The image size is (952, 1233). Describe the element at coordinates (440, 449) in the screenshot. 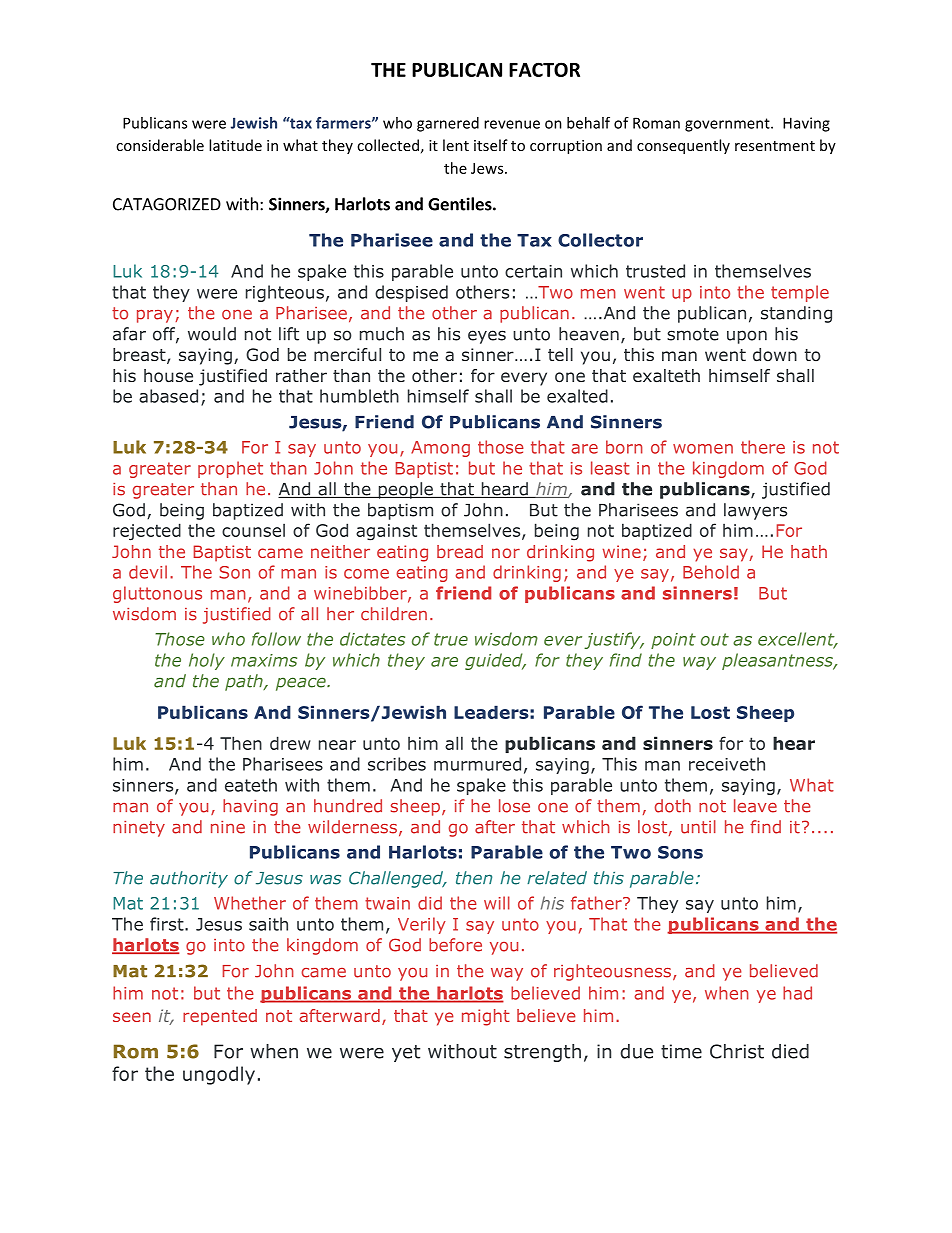

I see `Among` at that location.
